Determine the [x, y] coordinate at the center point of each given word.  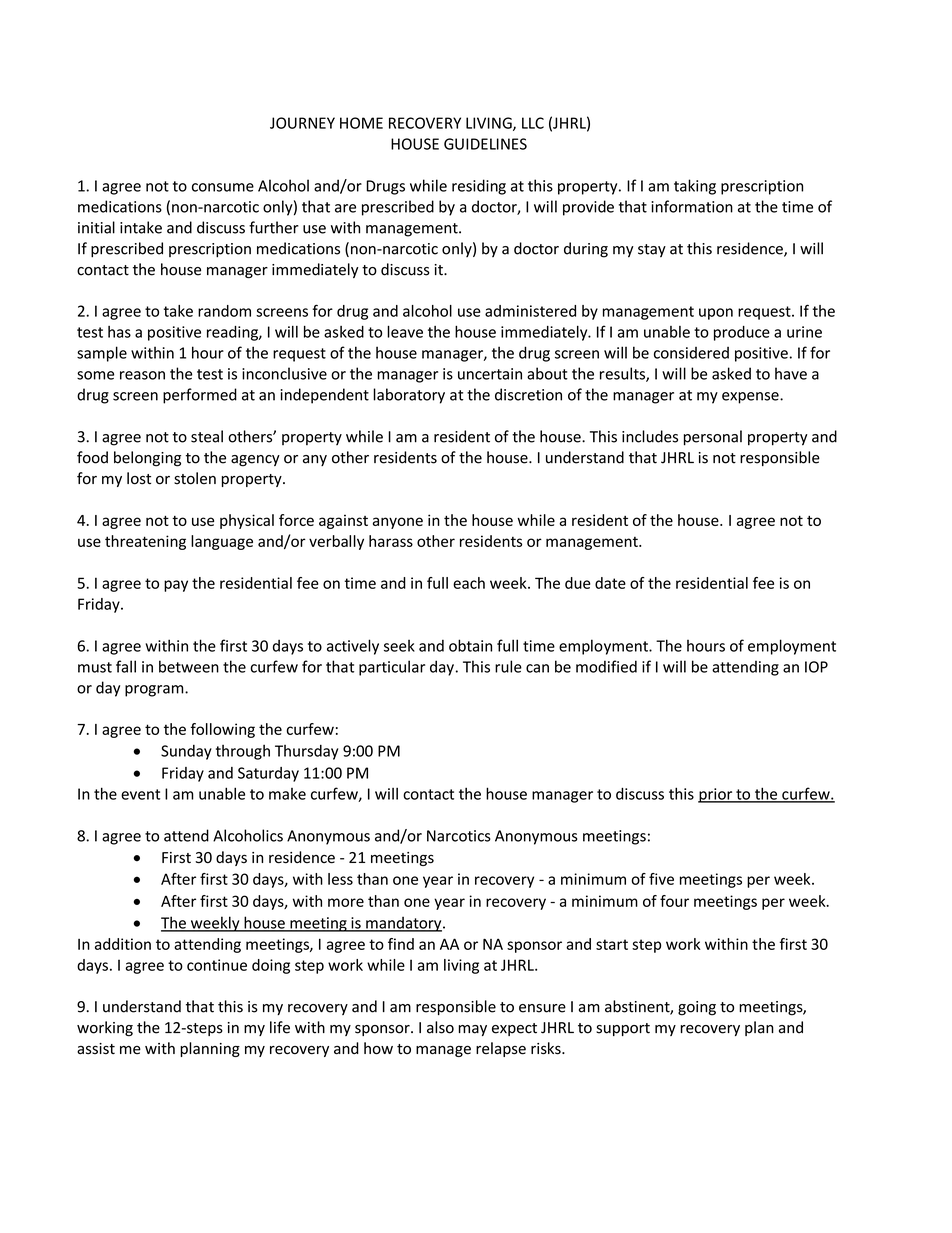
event [140, 794]
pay [176, 586]
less [340, 879]
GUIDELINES [485, 144]
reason [142, 375]
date [610, 583]
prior [716, 795]
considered [691, 353]
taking [695, 187]
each [469, 583]
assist [96, 1049]
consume [223, 187]
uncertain [490, 374]
